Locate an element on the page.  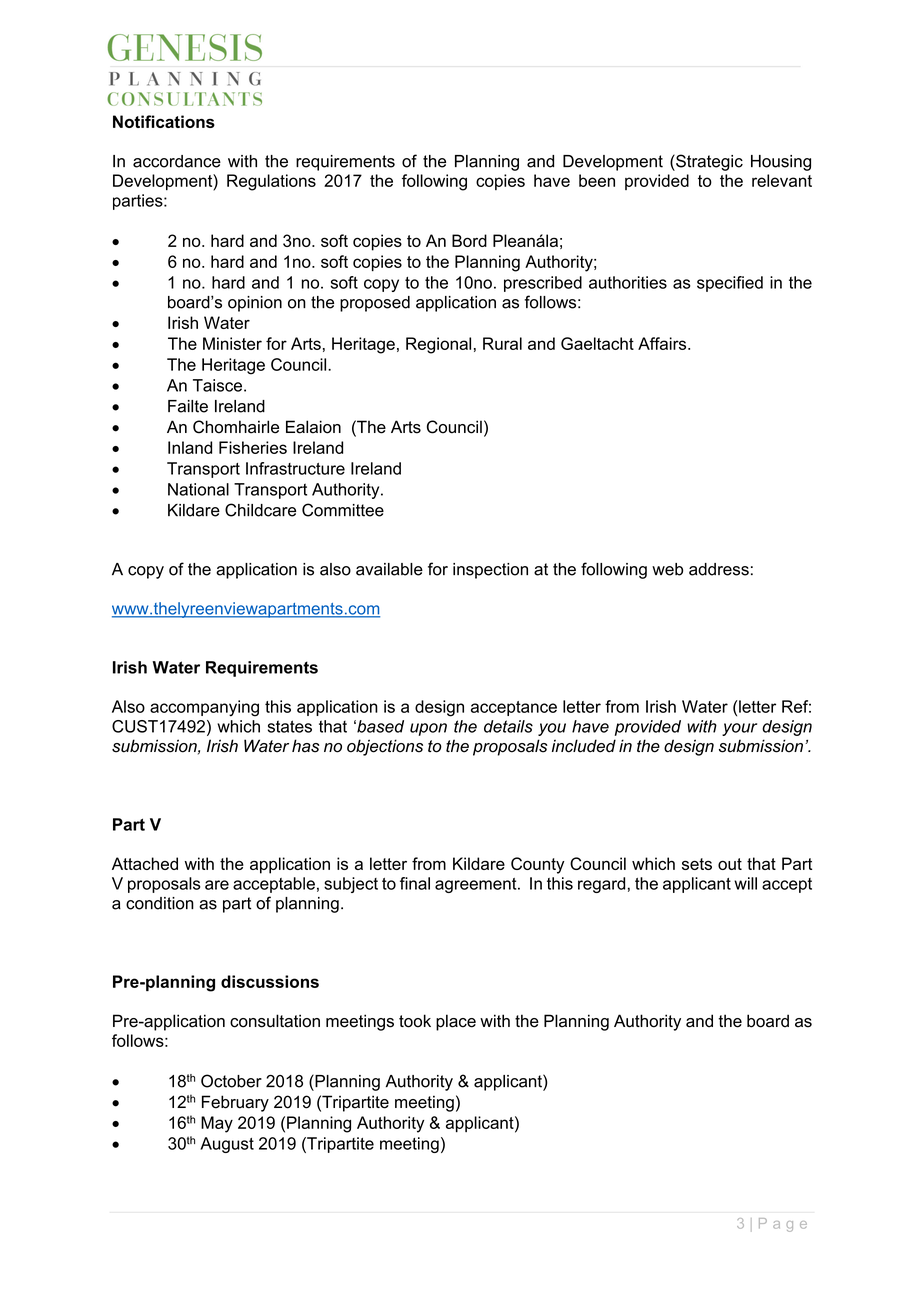
Strategic is located at coordinates (708, 162).
